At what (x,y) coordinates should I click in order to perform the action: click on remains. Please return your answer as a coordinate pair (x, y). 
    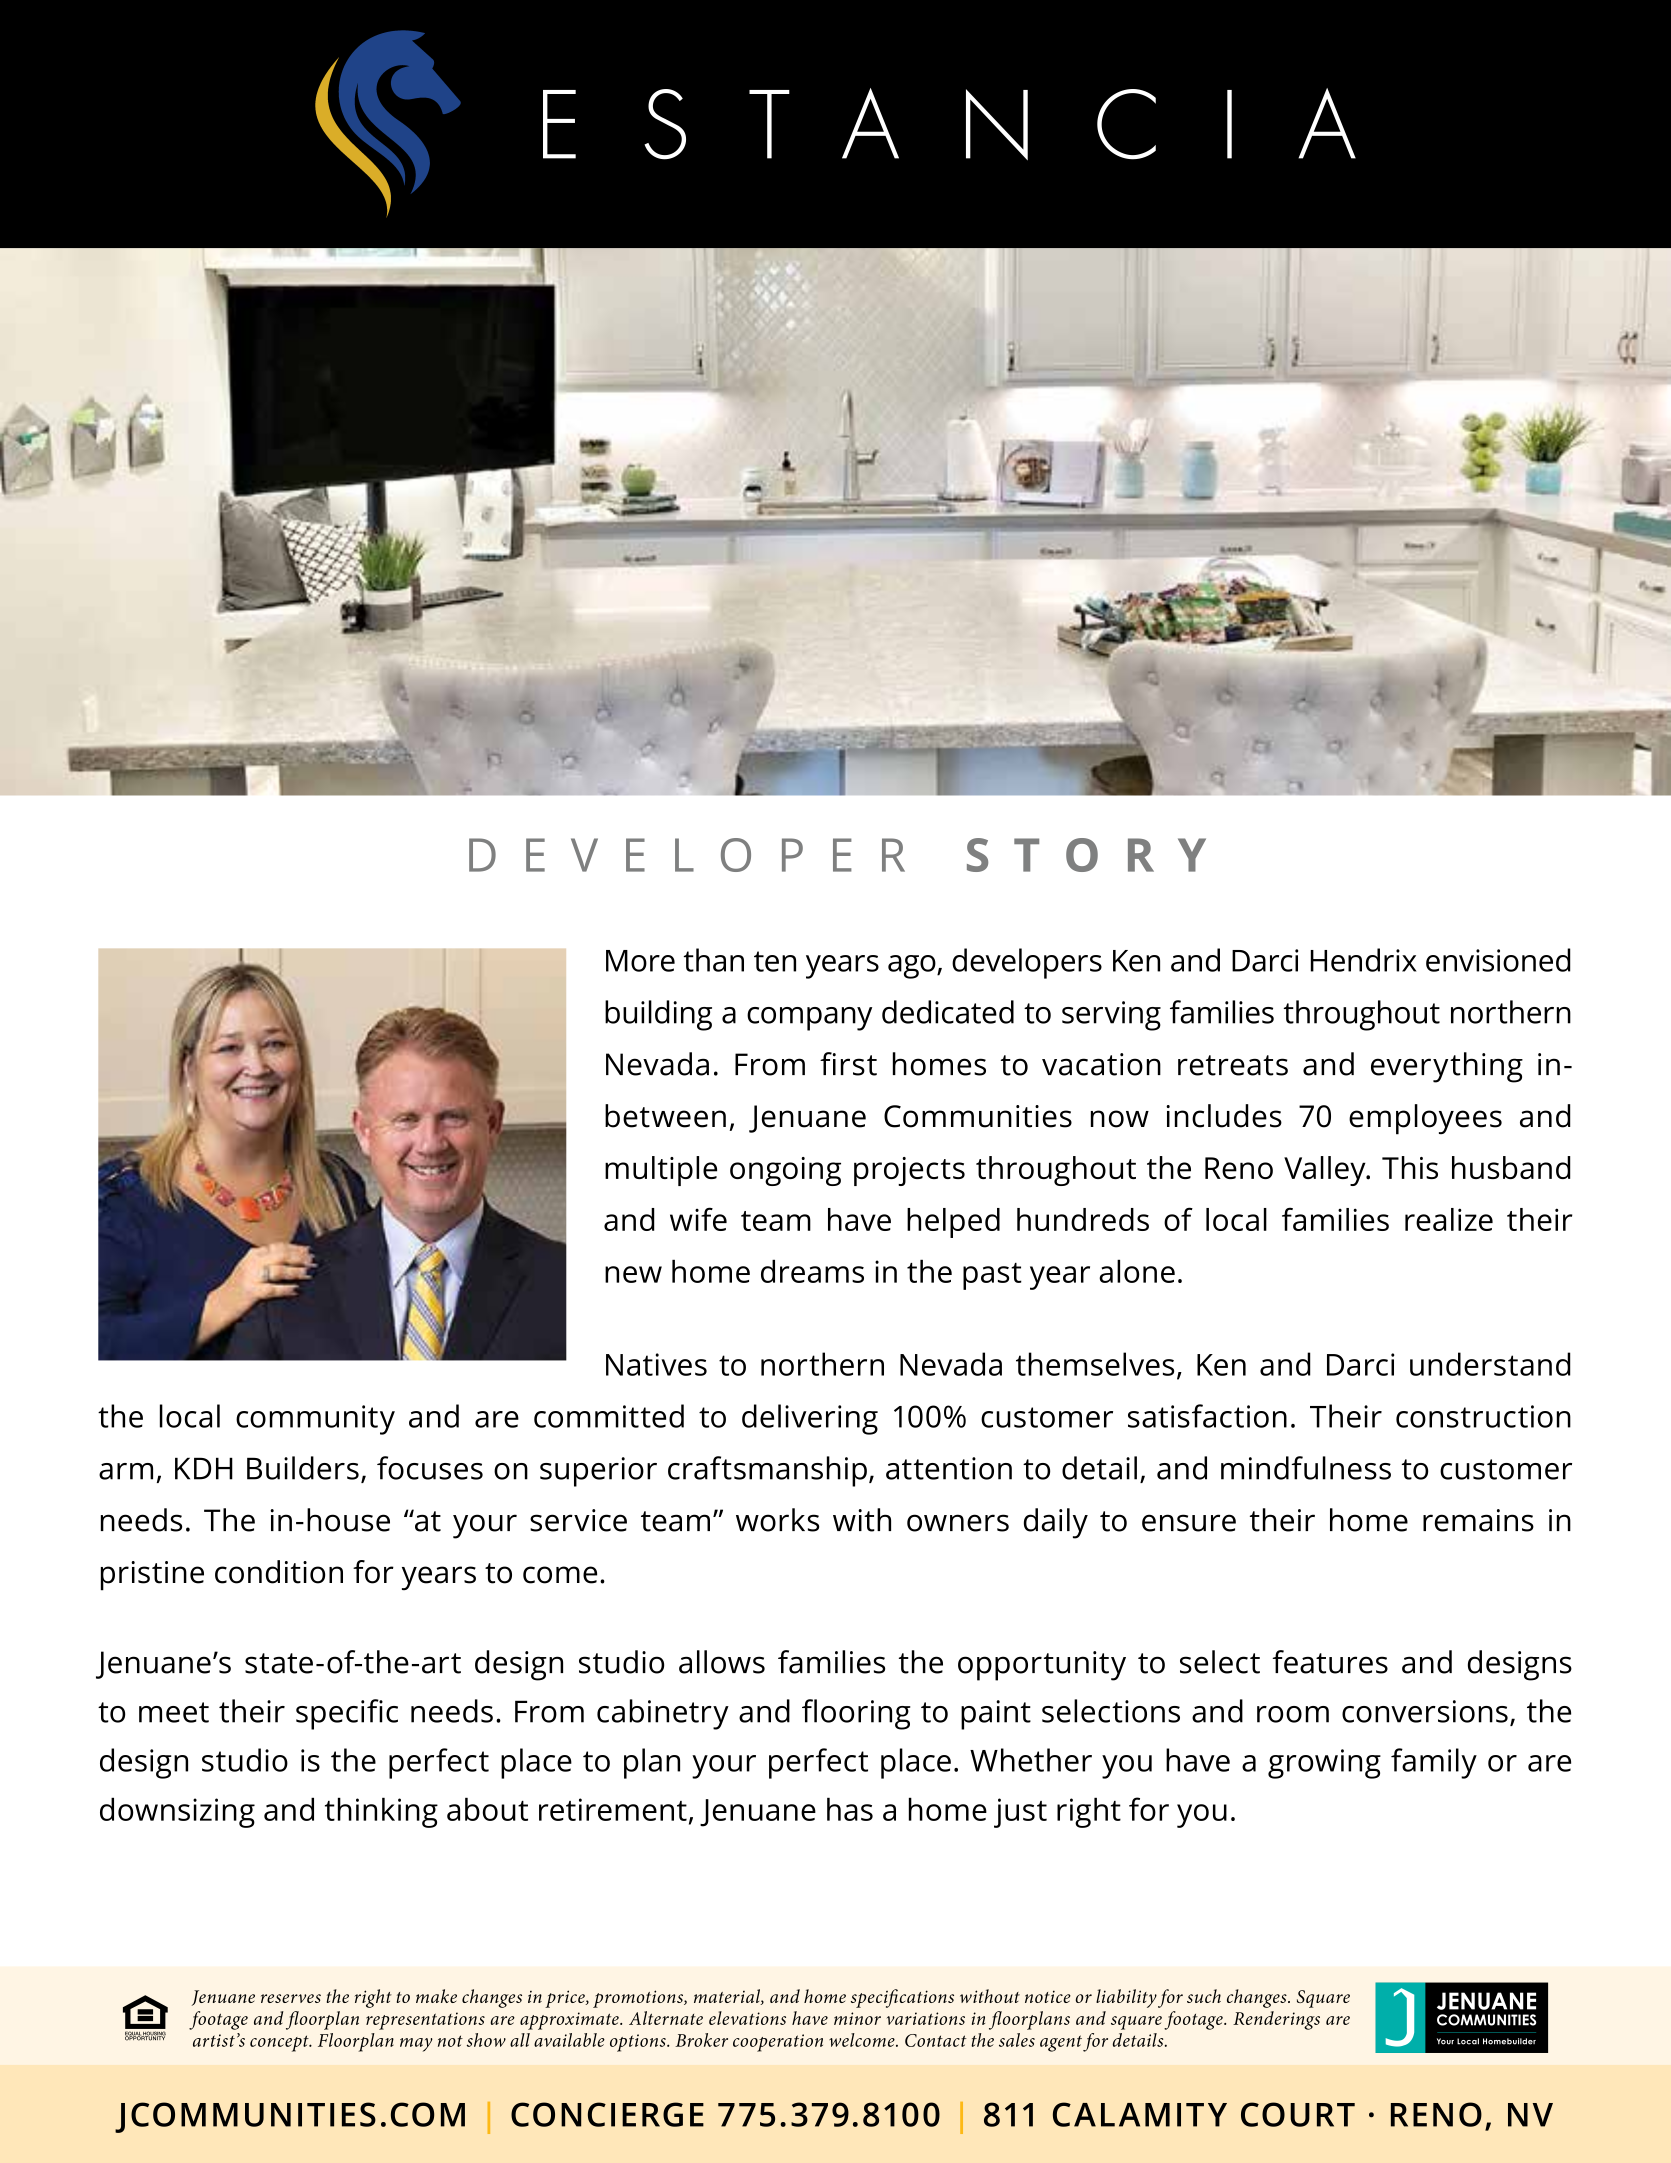
    Looking at the image, I should click on (1478, 1520).
